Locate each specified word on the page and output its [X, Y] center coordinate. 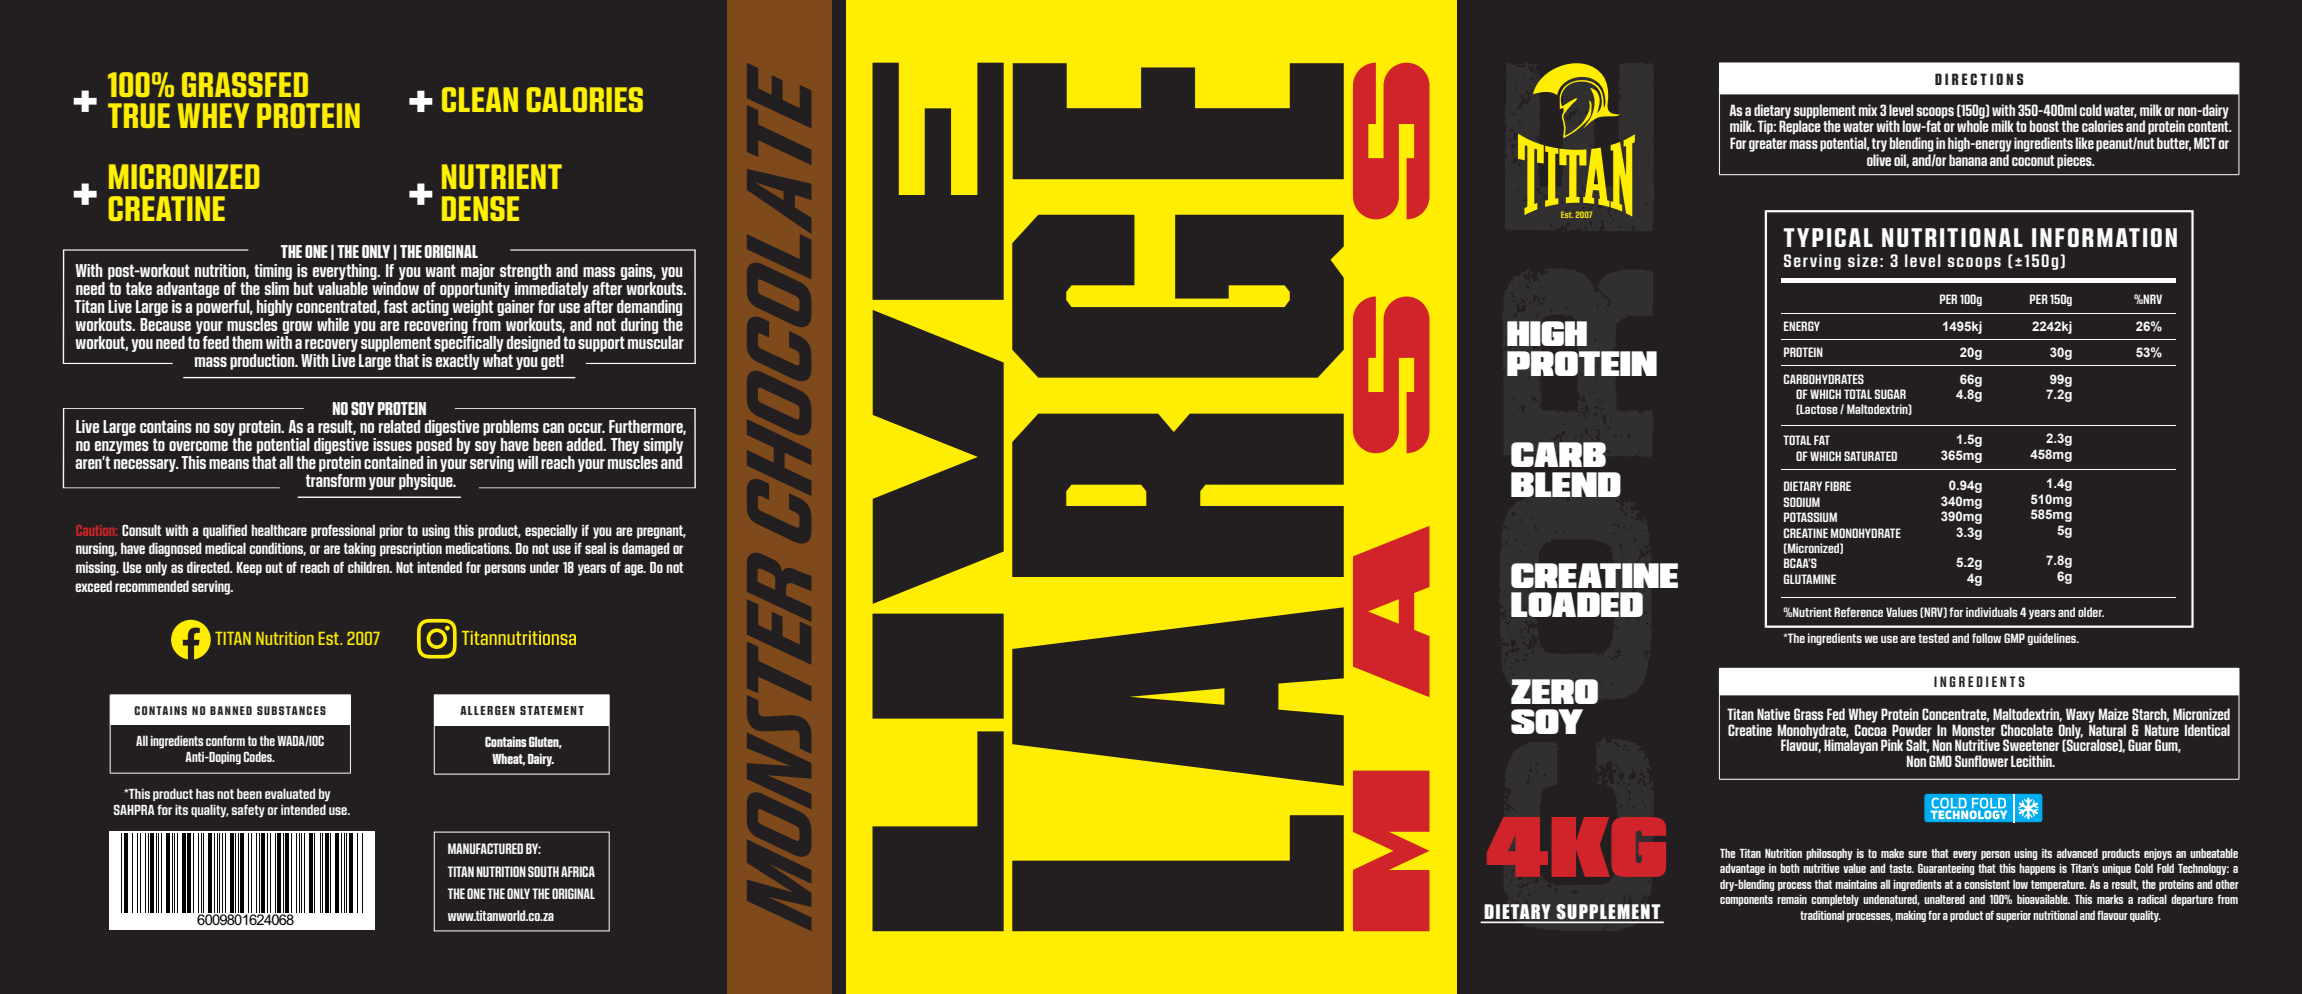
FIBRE [1838, 486]
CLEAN [480, 99]
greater [1768, 145]
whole [1973, 125]
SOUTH [543, 871]
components [1746, 900]
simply [663, 446]
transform [336, 480]
